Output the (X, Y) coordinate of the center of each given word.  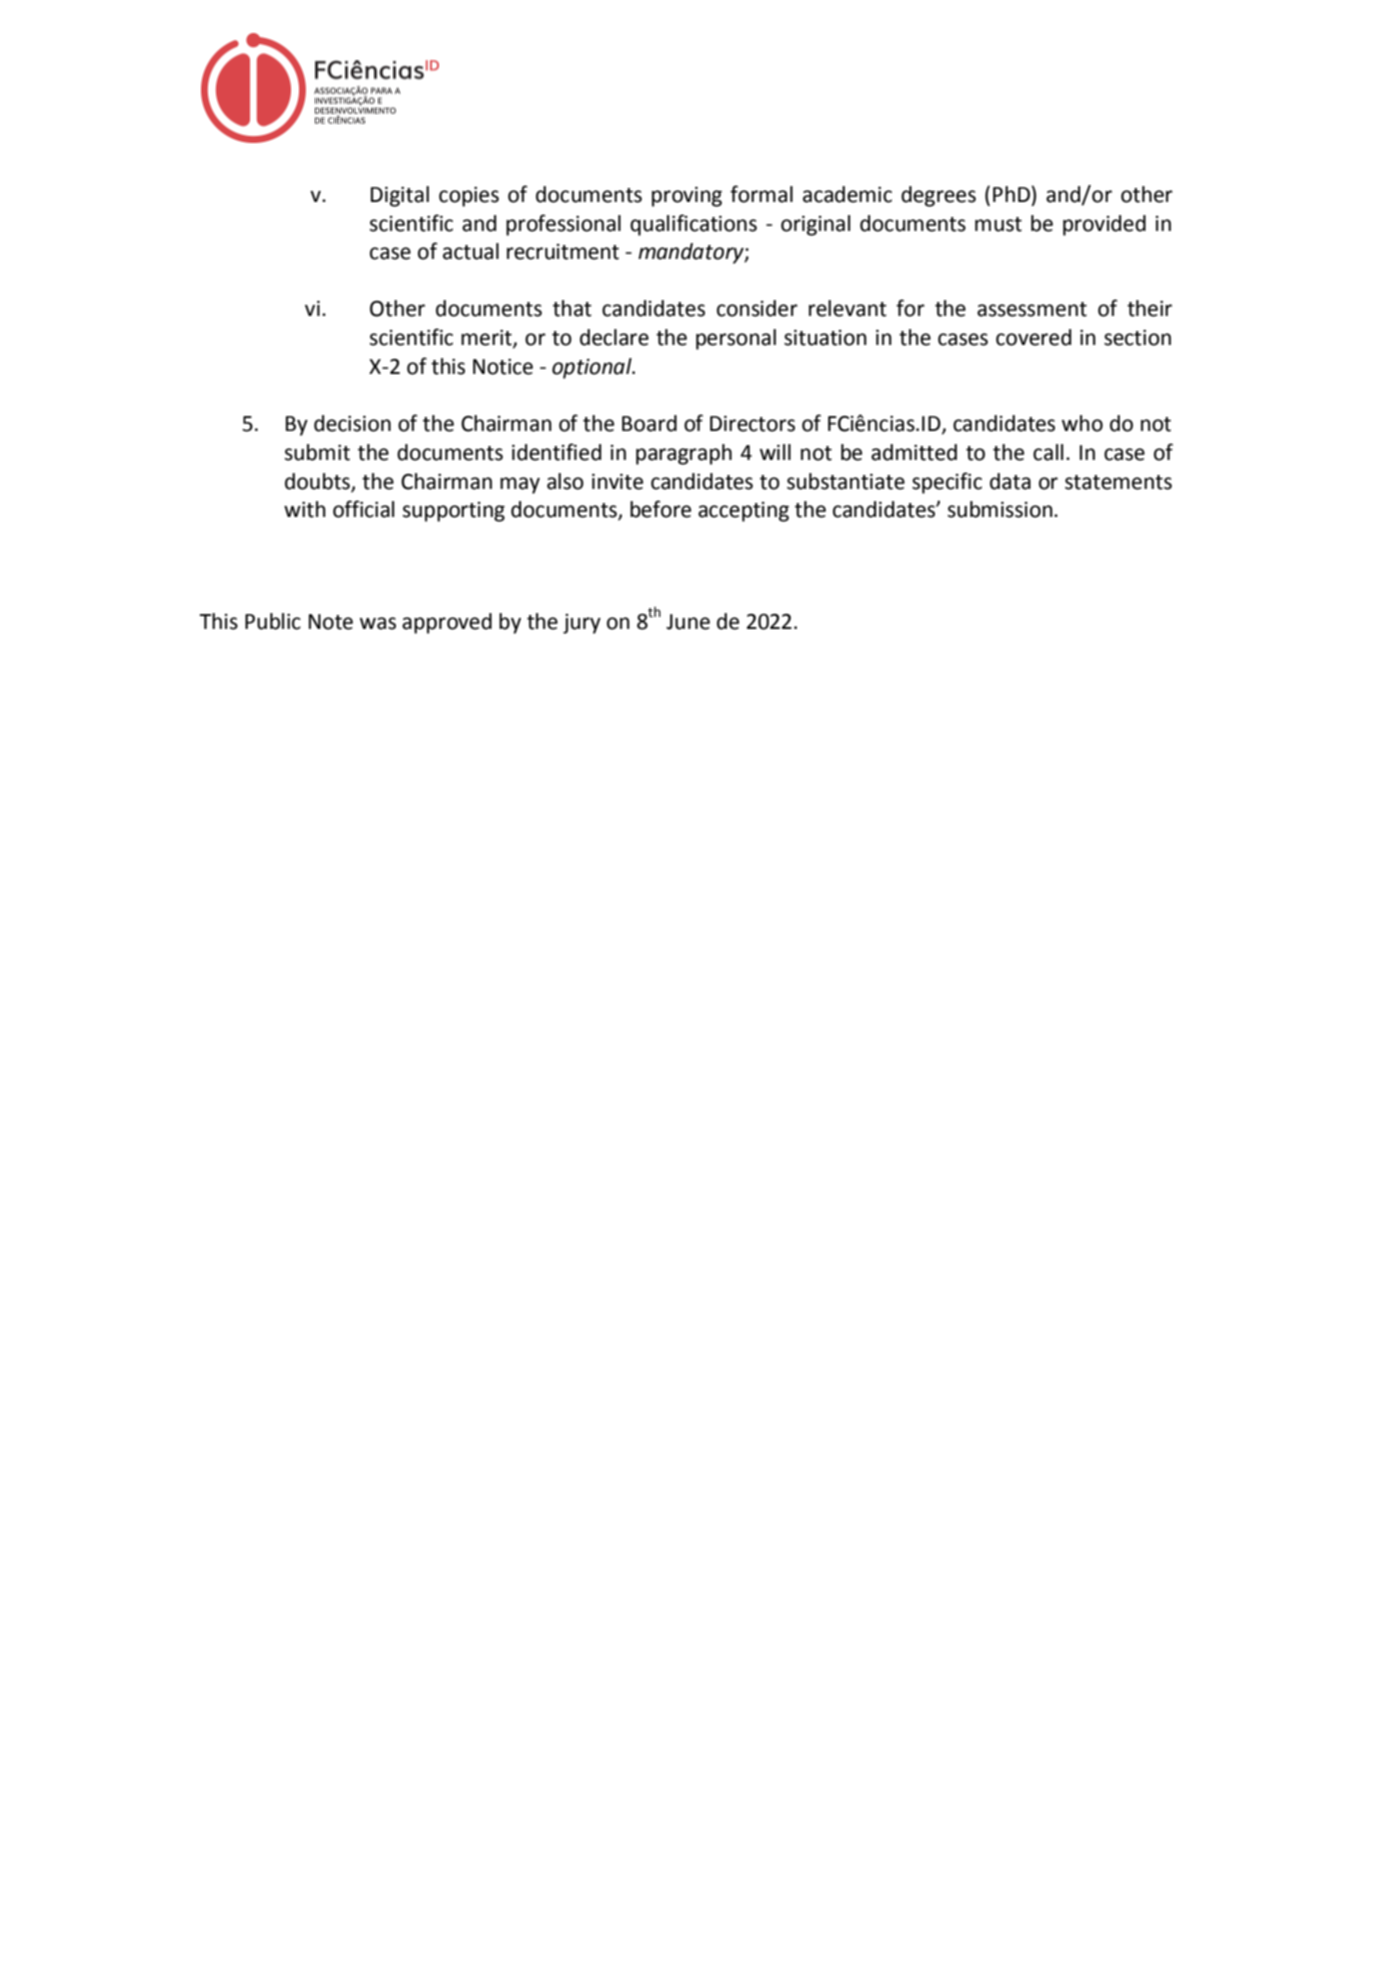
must (998, 224)
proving (687, 197)
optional (593, 368)
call (1048, 452)
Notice (503, 367)
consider (757, 308)
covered (1033, 337)
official (363, 509)
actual (471, 251)
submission (1001, 509)
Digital (400, 196)
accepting (743, 512)
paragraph (684, 454)
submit (317, 452)
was (378, 623)
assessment (1032, 309)
